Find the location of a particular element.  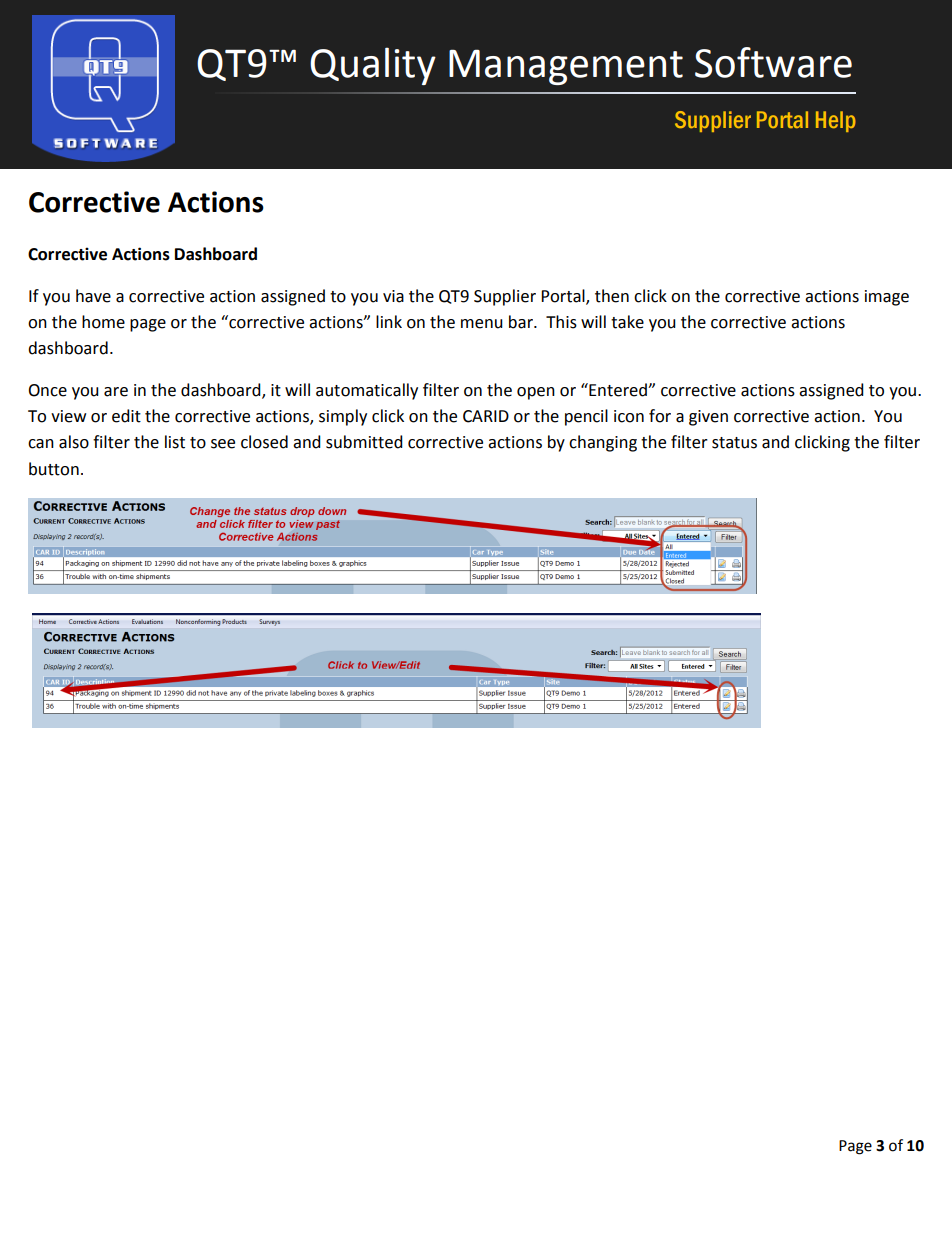

Management is located at coordinates (566, 67).
